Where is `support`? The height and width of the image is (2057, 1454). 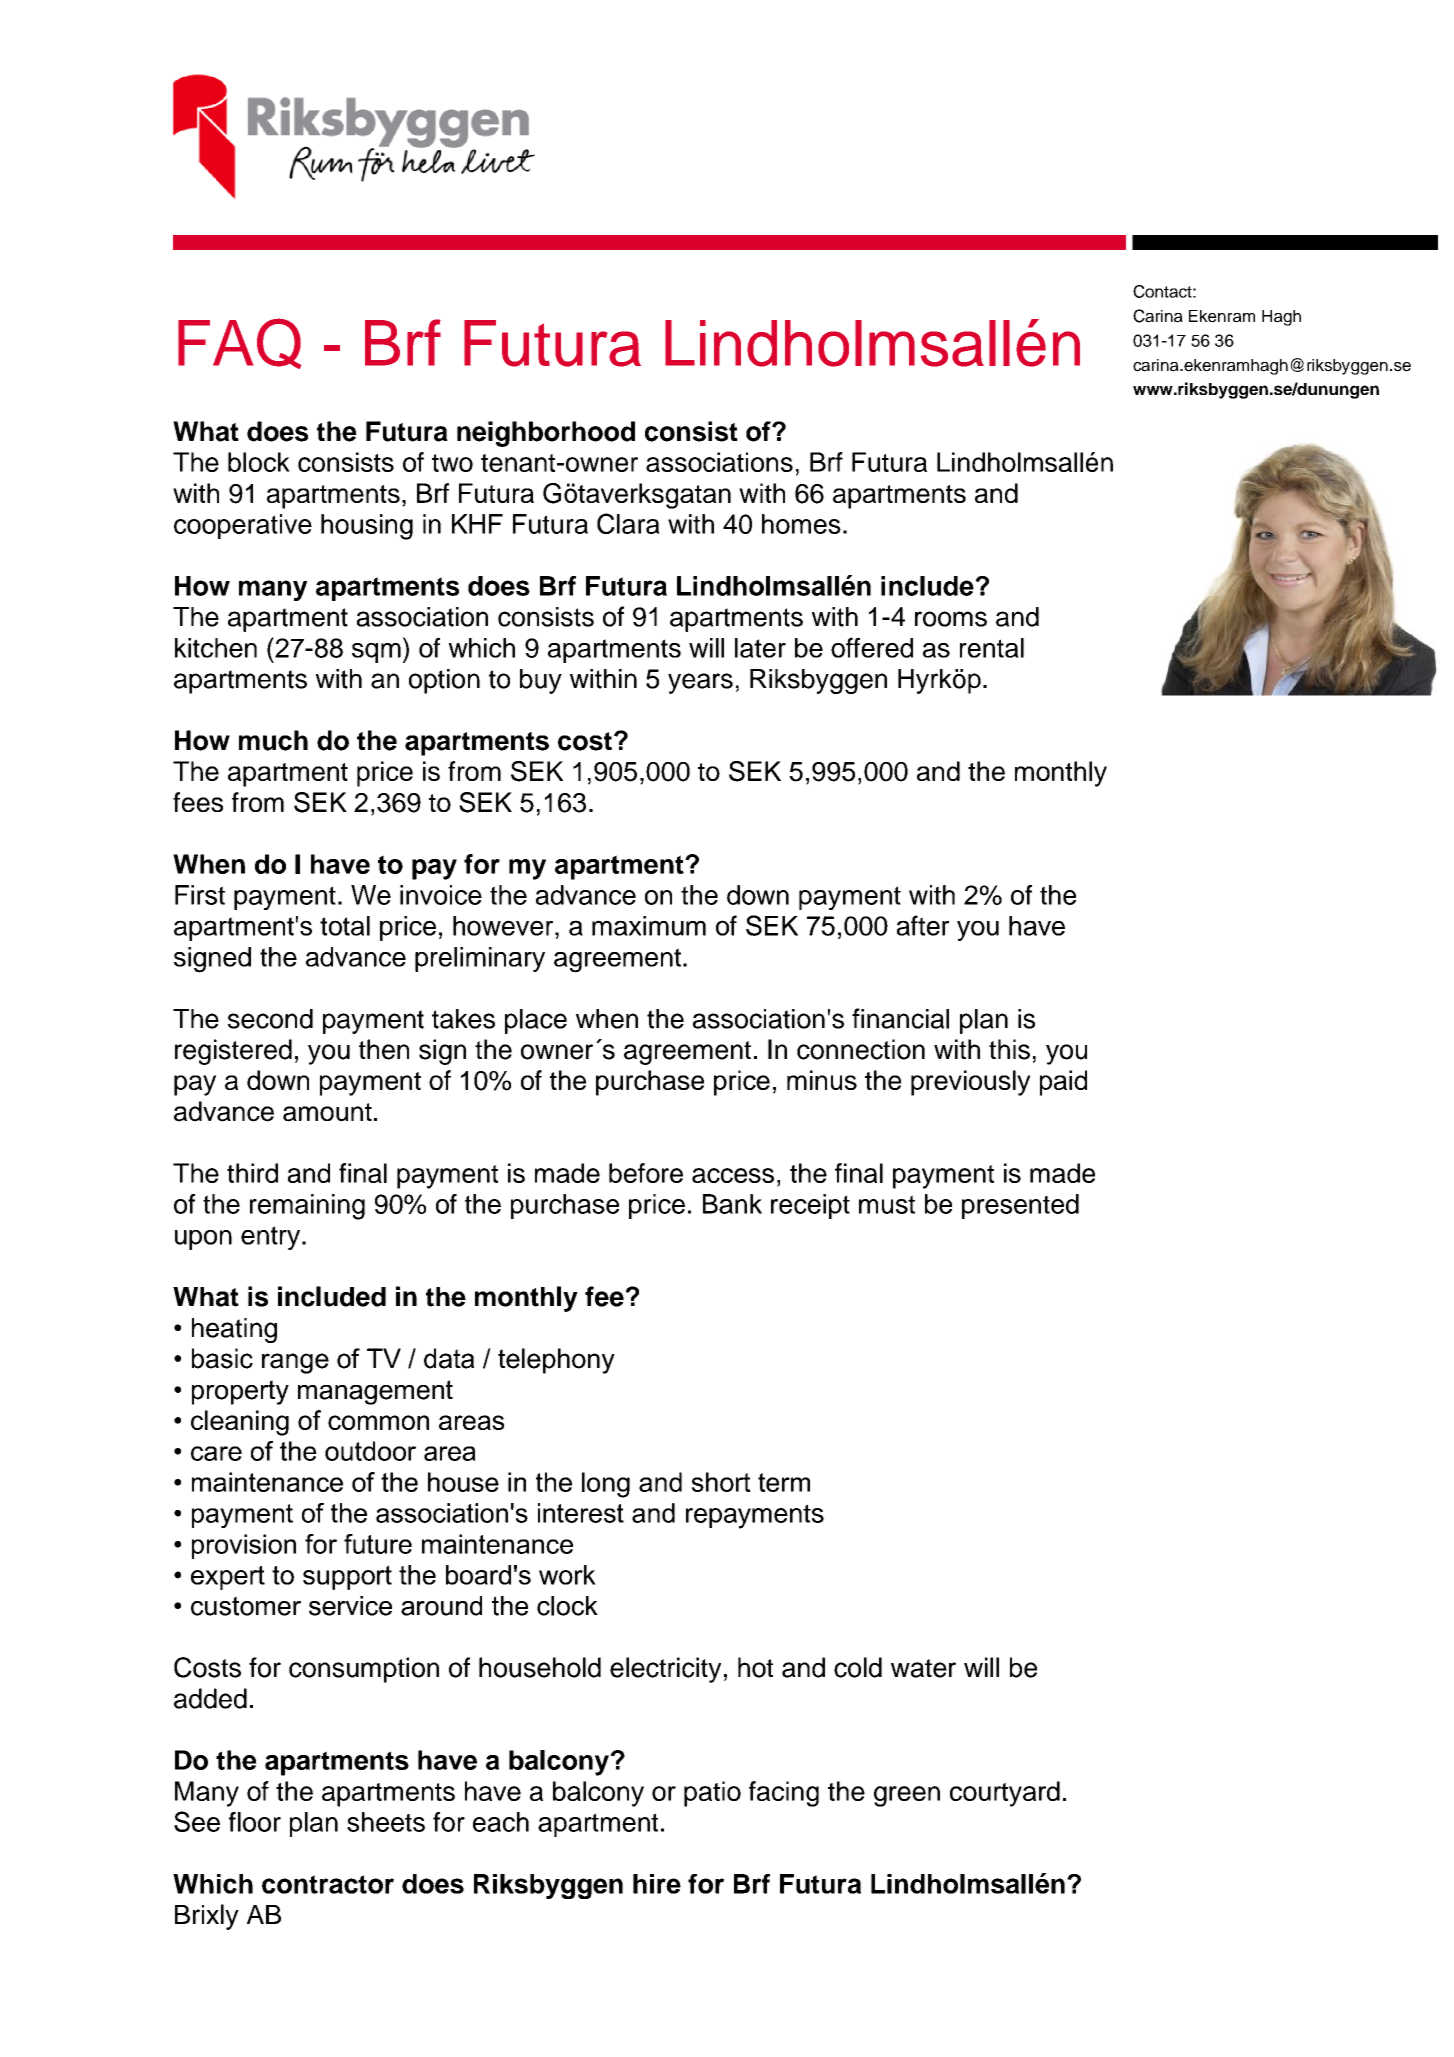 support is located at coordinates (347, 1577).
